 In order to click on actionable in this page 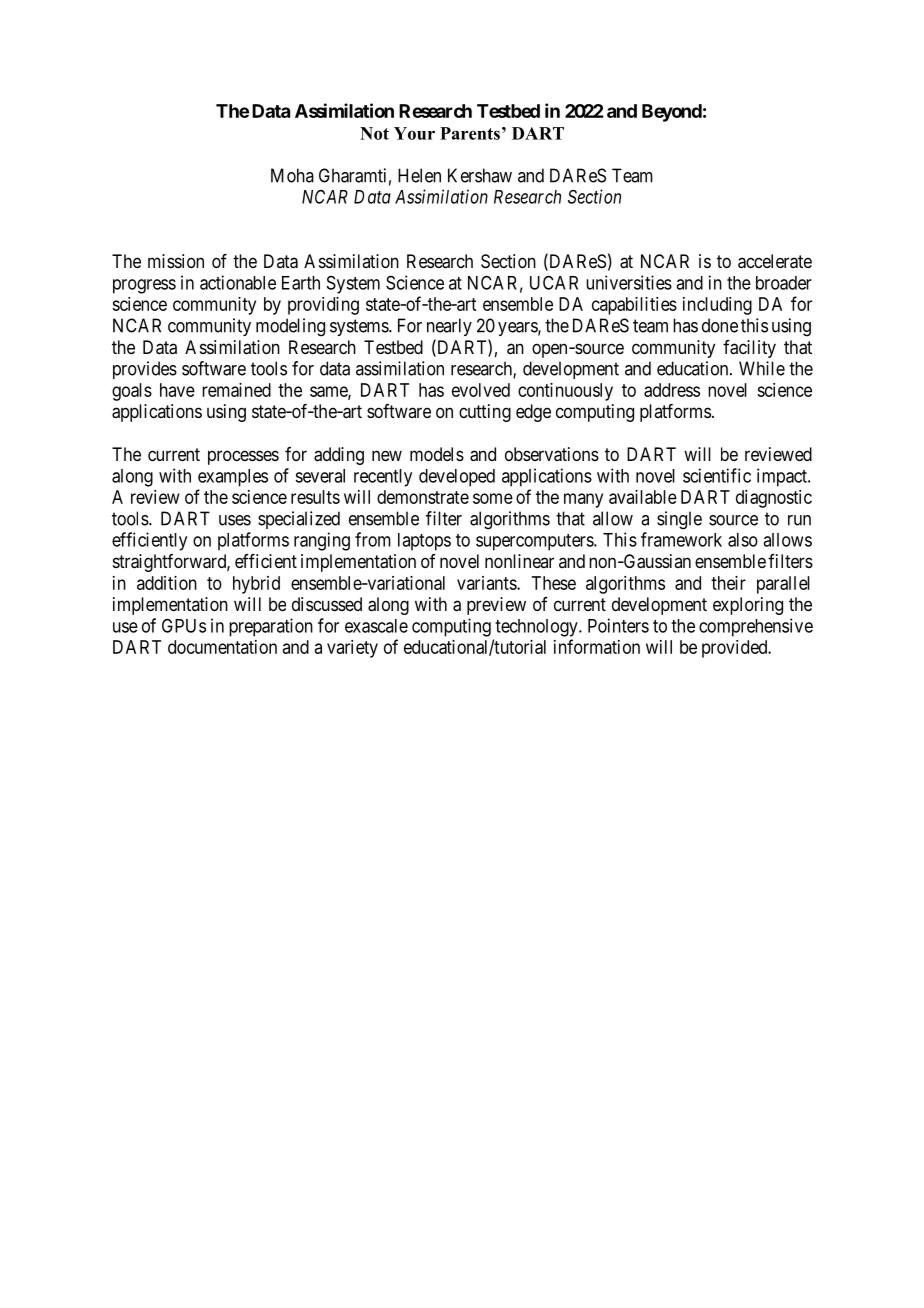, I will do `click(238, 282)`.
